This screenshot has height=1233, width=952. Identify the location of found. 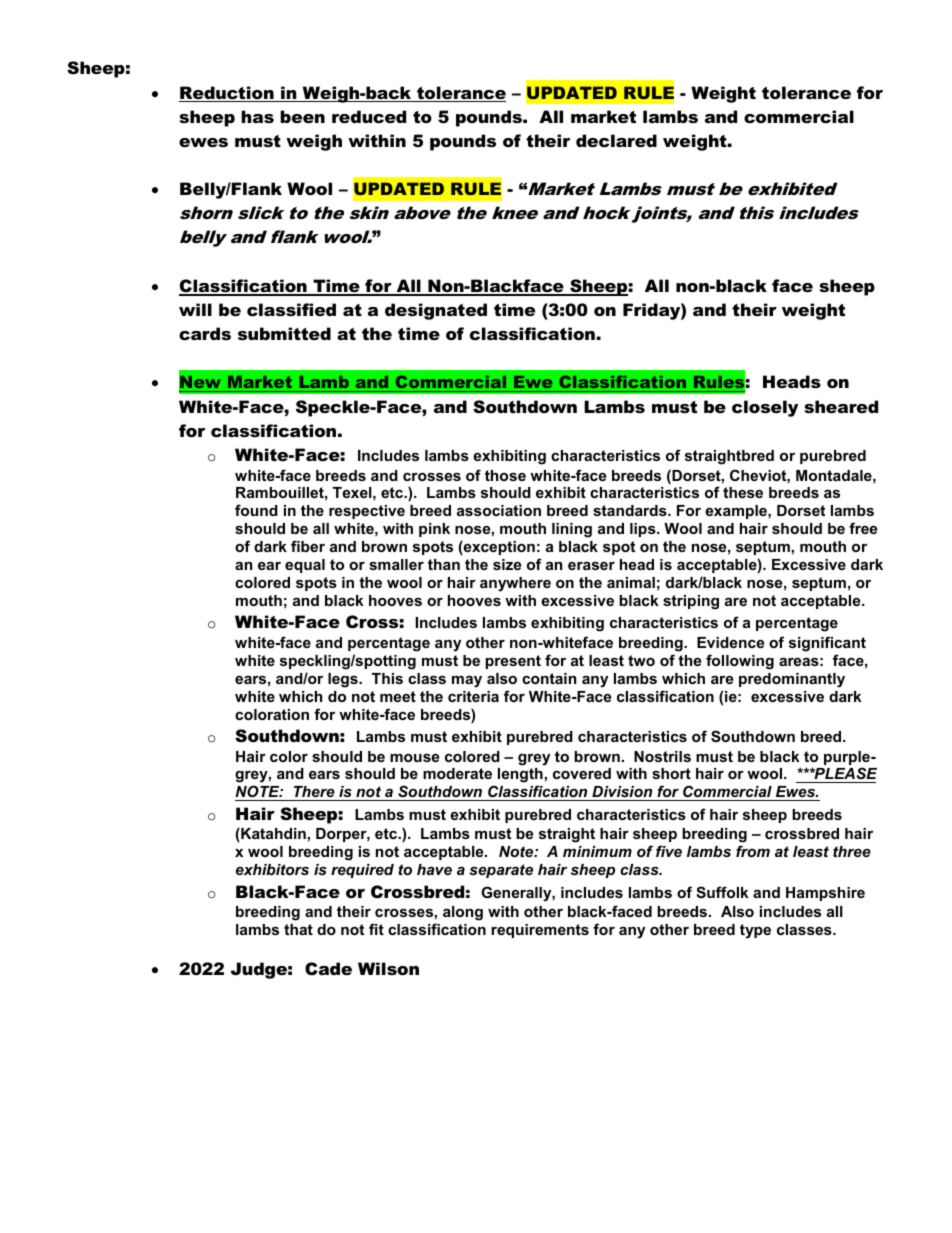
(256, 510).
